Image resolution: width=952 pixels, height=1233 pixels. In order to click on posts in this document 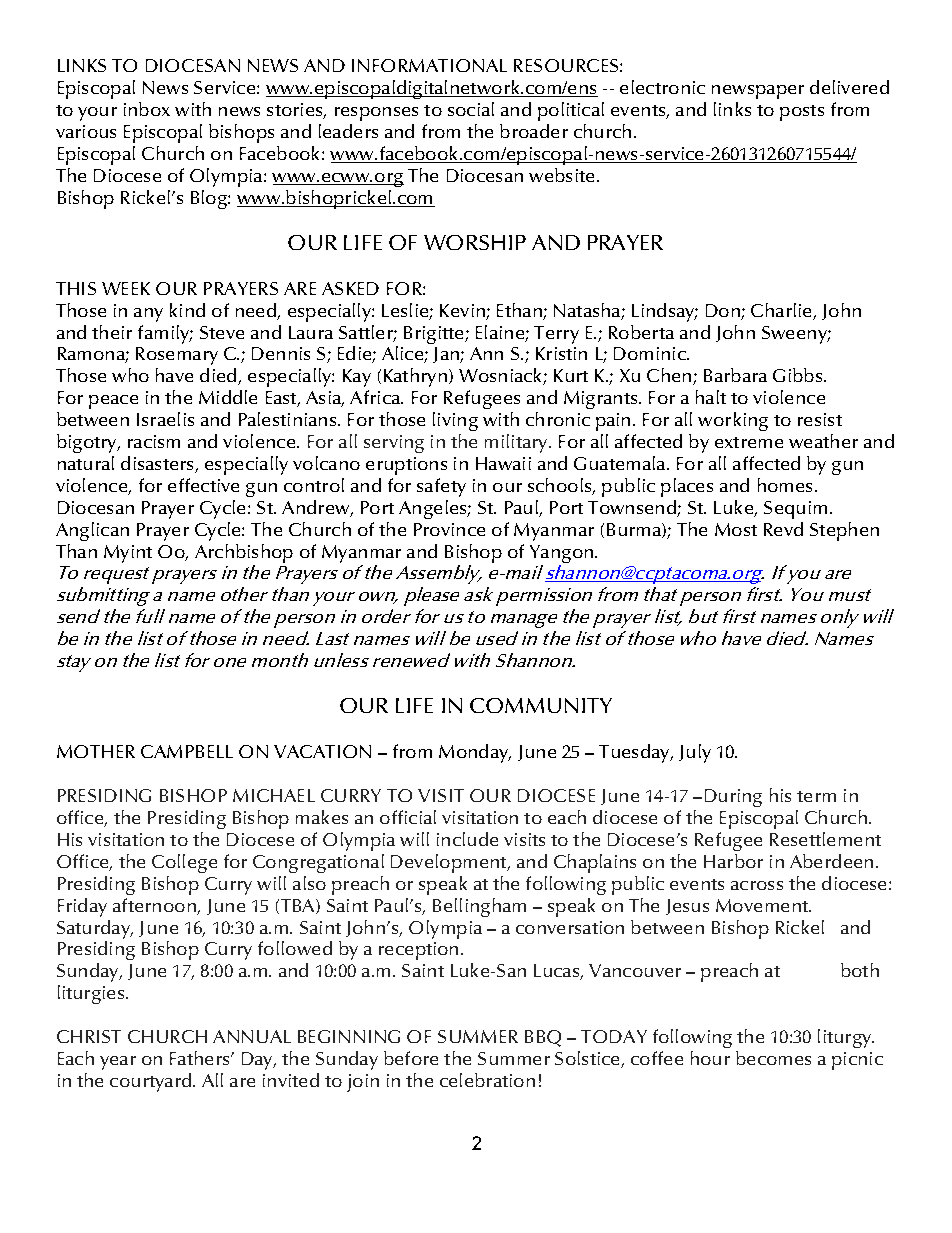, I will do `click(802, 113)`.
